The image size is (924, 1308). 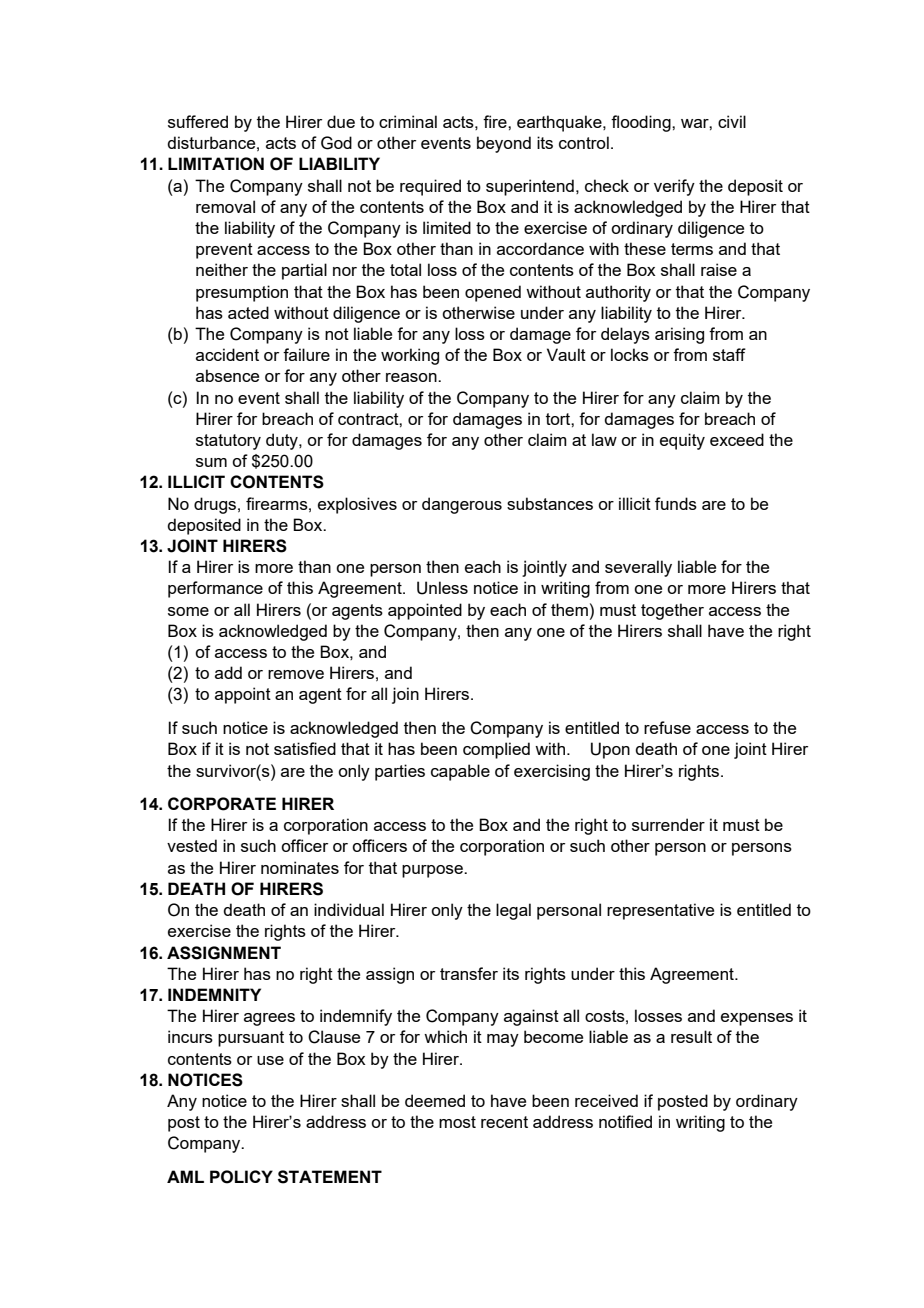 What do you see at coordinates (674, 187) in the screenshot?
I see `verify` at bounding box center [674, 187].
